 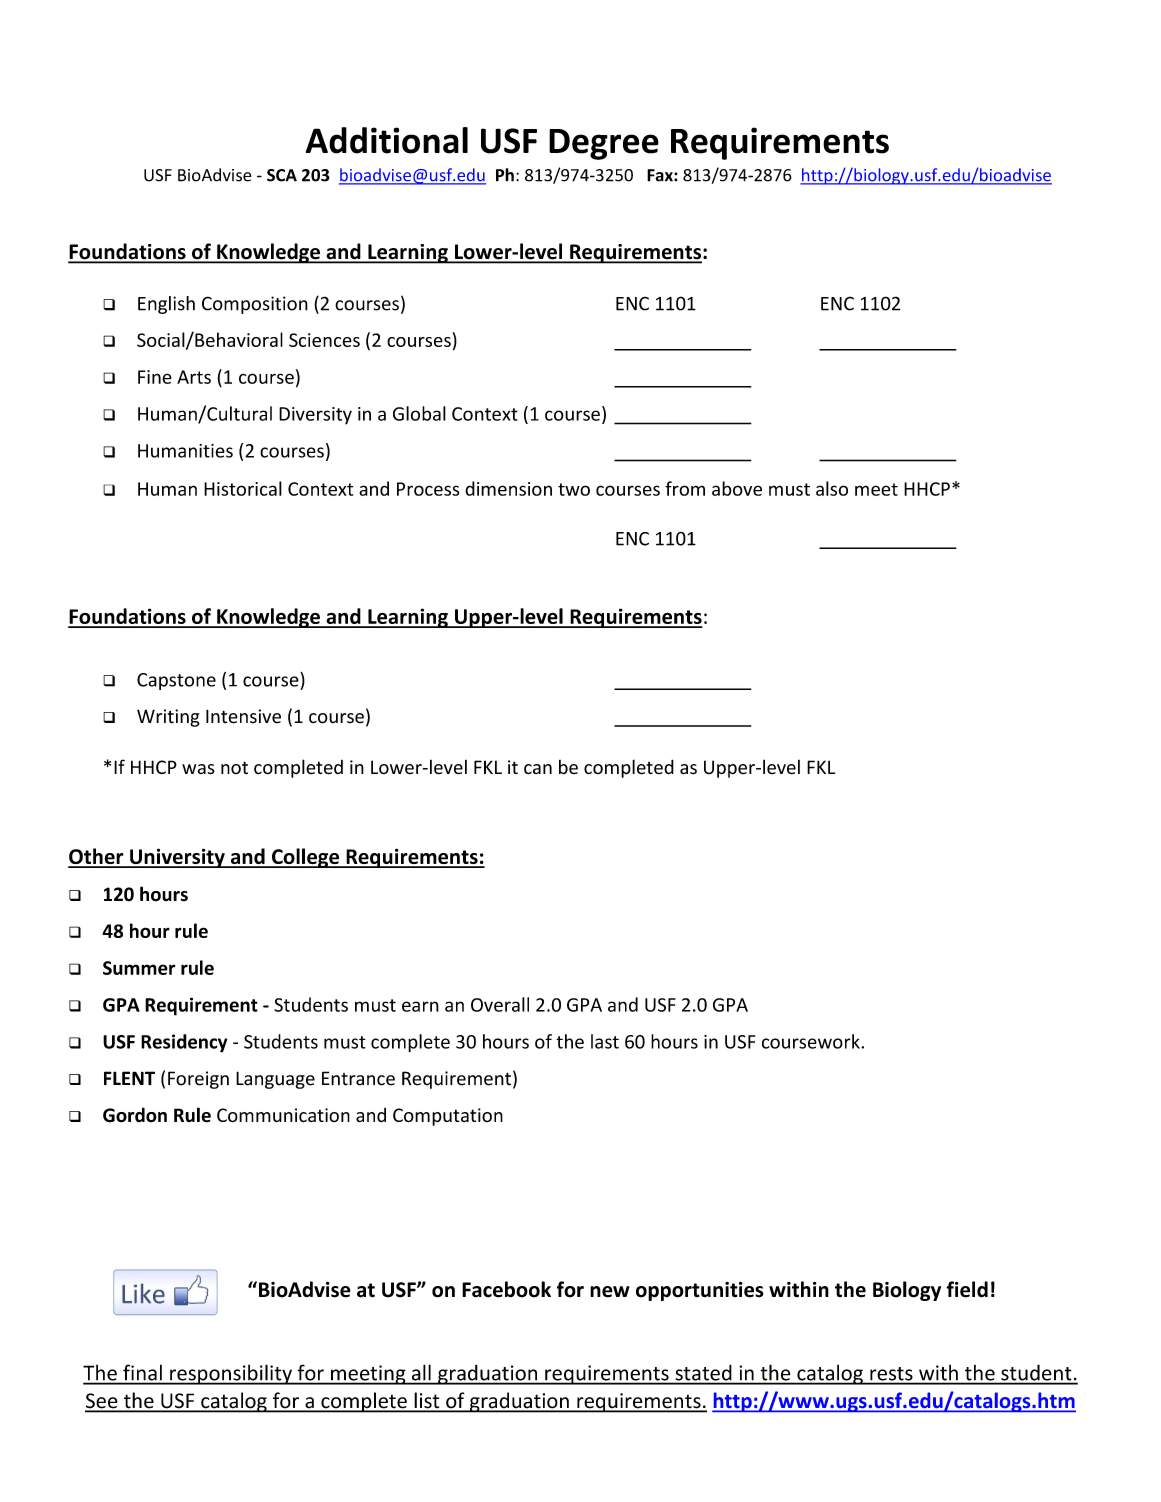 What do you see at coordinates (506, 1289) in the screenshot?
I see `Facebook` at bounding box center [506, 1289].
